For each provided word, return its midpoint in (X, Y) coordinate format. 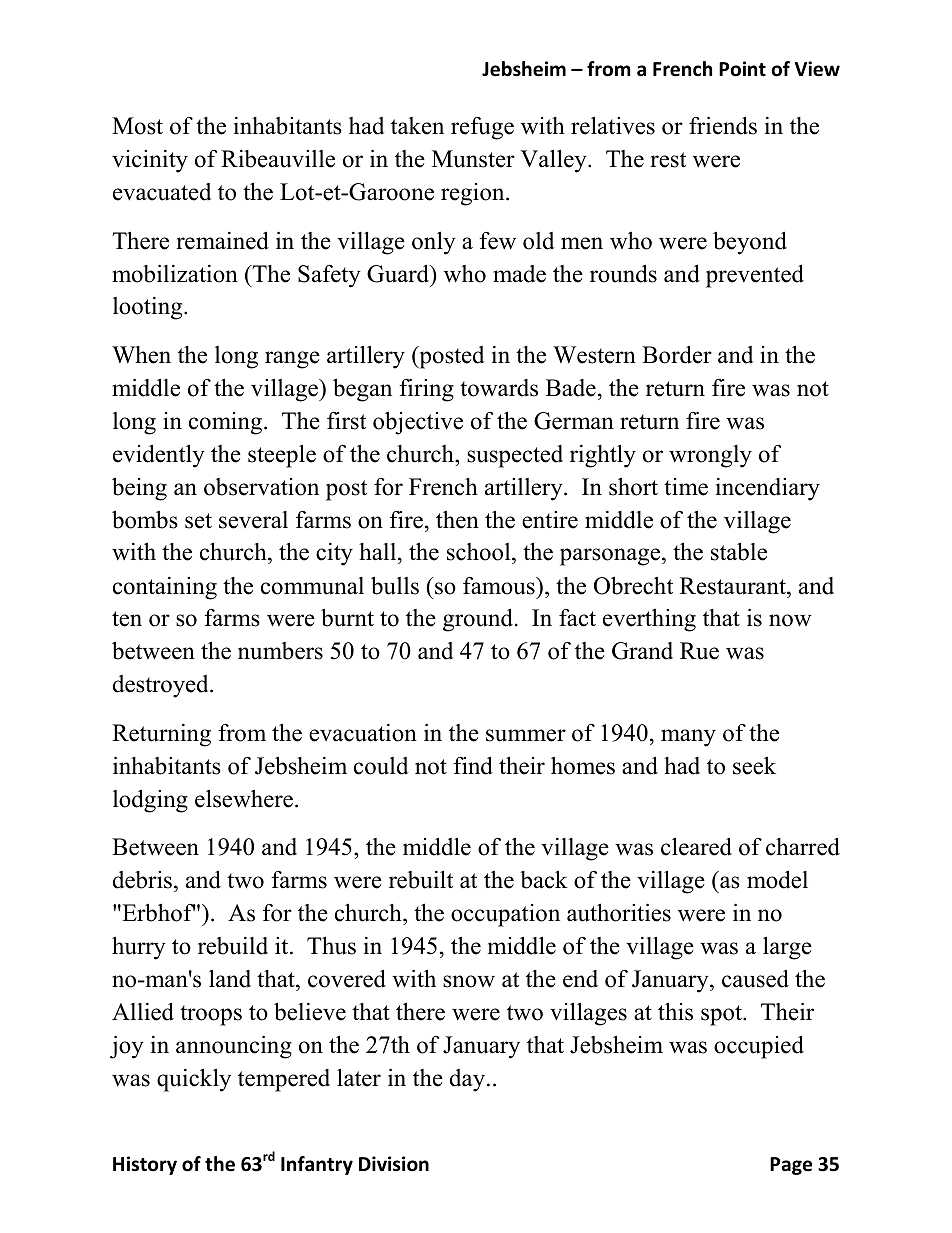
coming (227, 423)
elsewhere (244, 798)
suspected (515, 456)
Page (791, 1166)
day (469, 1080)
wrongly (710, 456)
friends (723, 125)
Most (137, 126)
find (473, 765)
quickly (194, 1080)
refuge (482, 128)
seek (754, 766)
